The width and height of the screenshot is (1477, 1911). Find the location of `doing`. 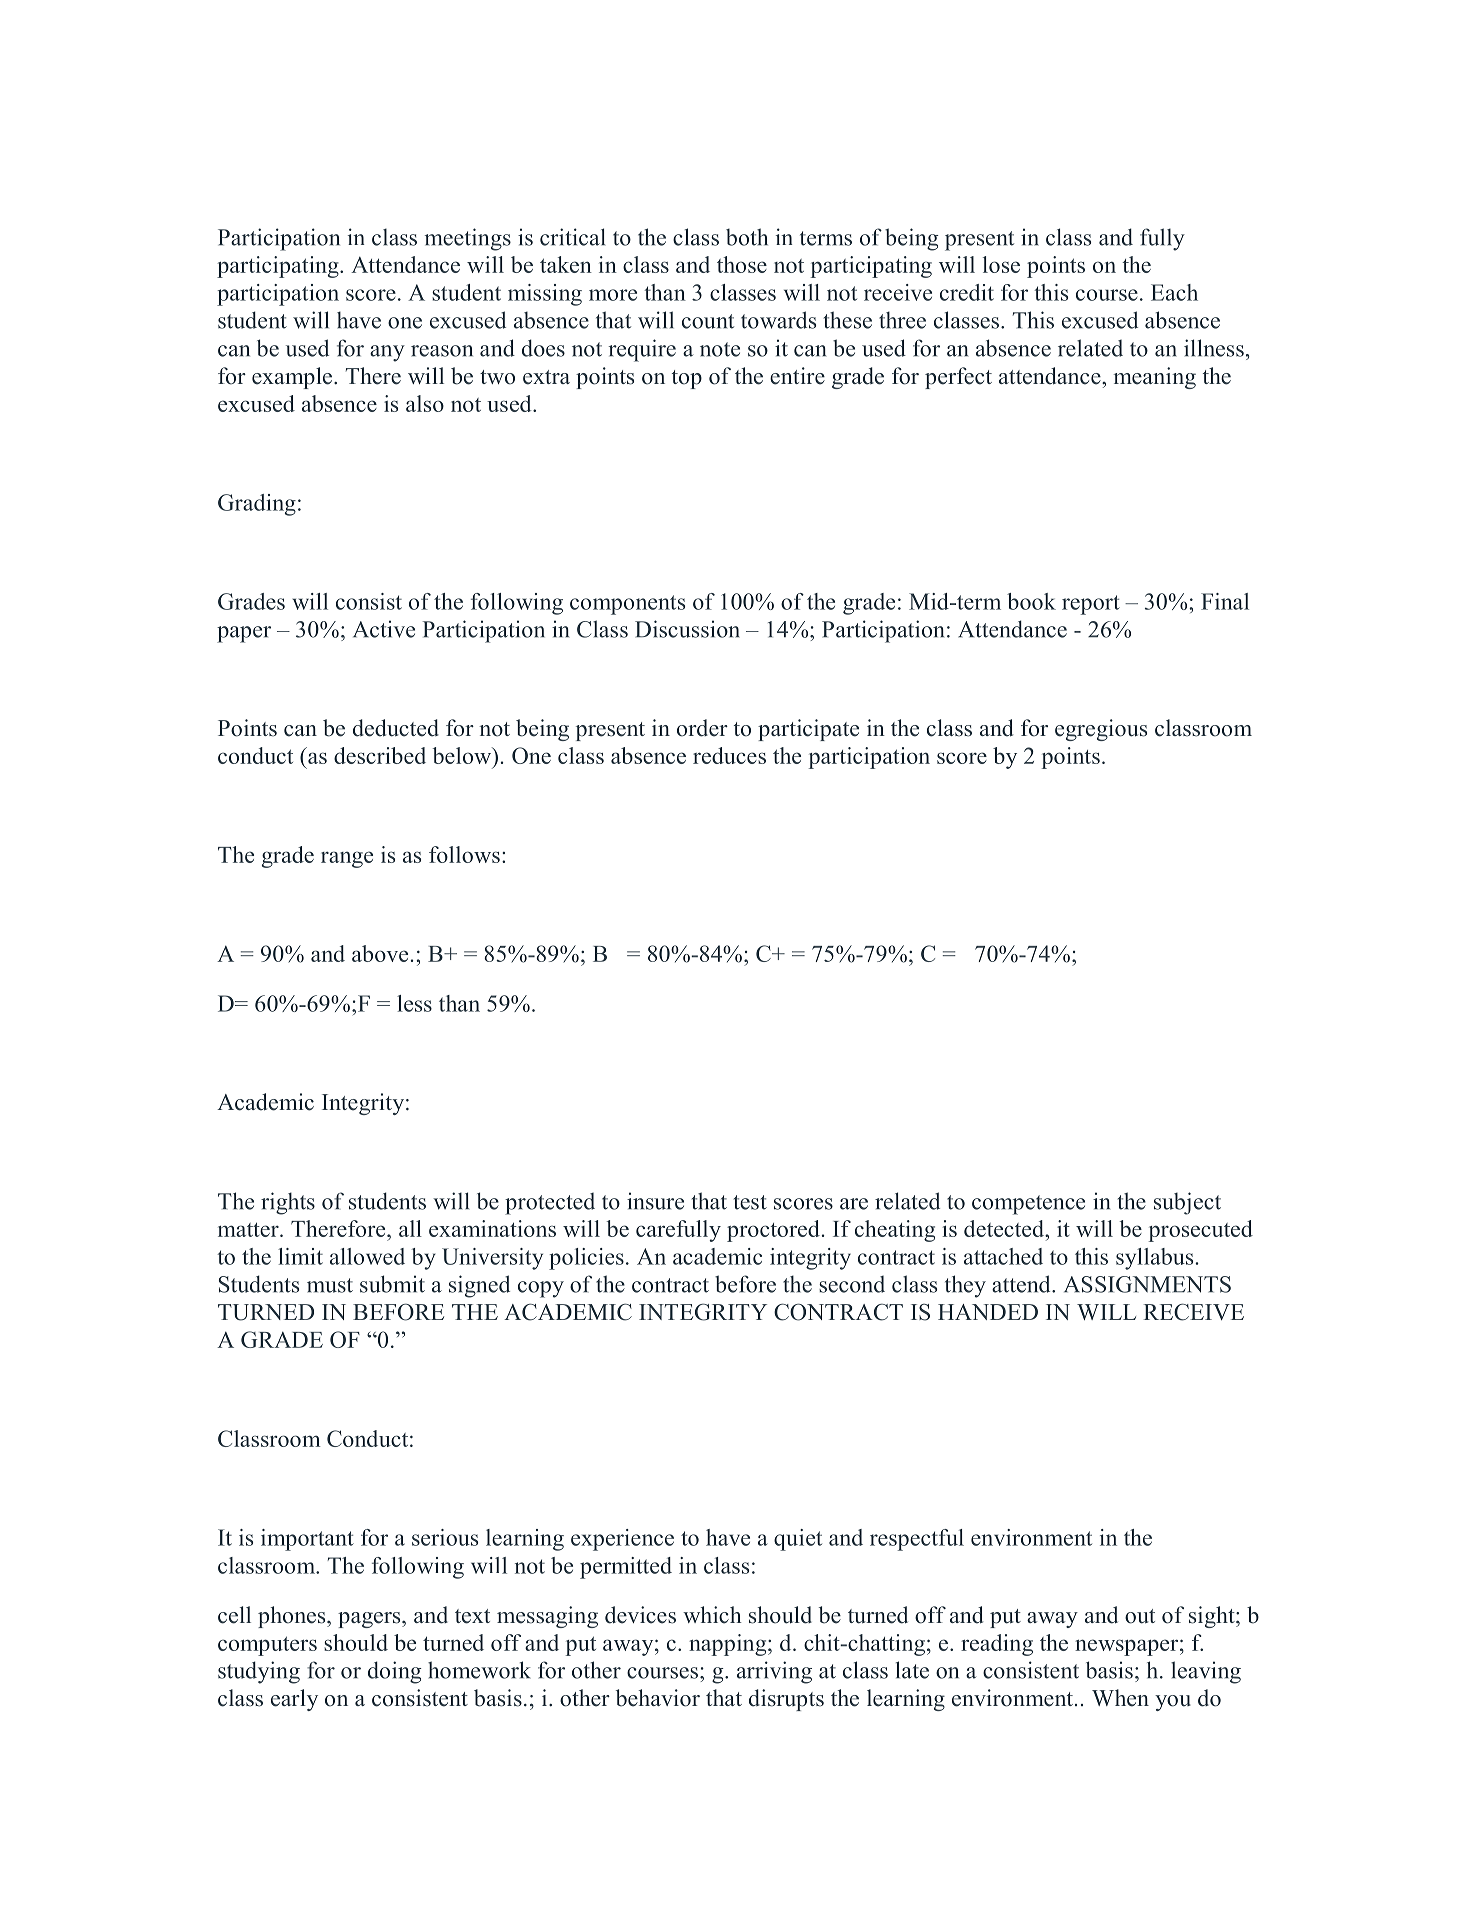

doing is located at coordinates (395, 1672).
